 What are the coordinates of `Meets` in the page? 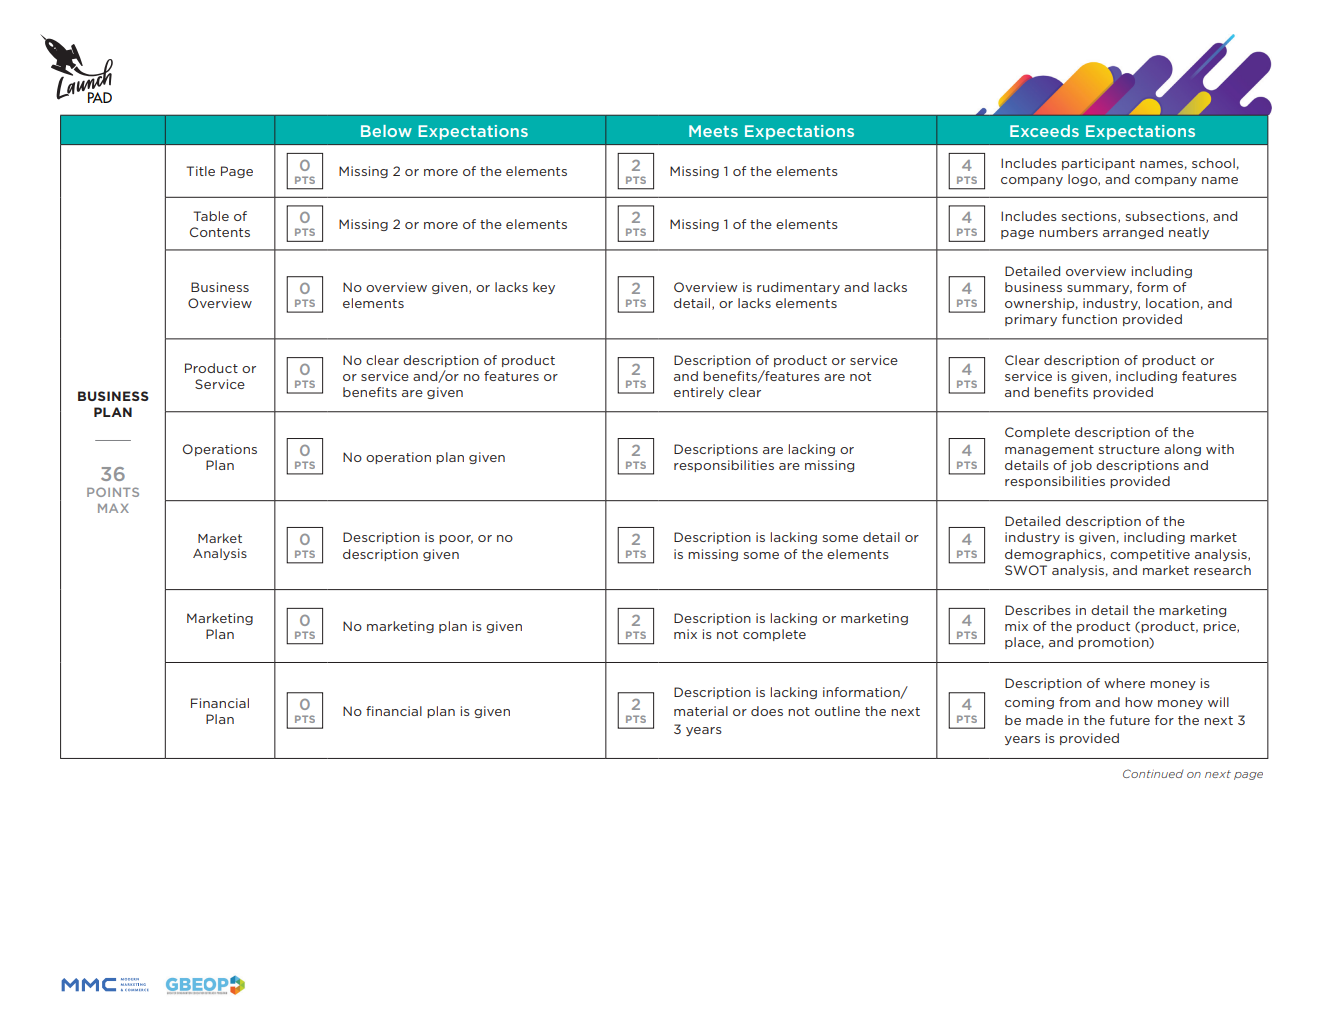 It's located at (713, 131).
